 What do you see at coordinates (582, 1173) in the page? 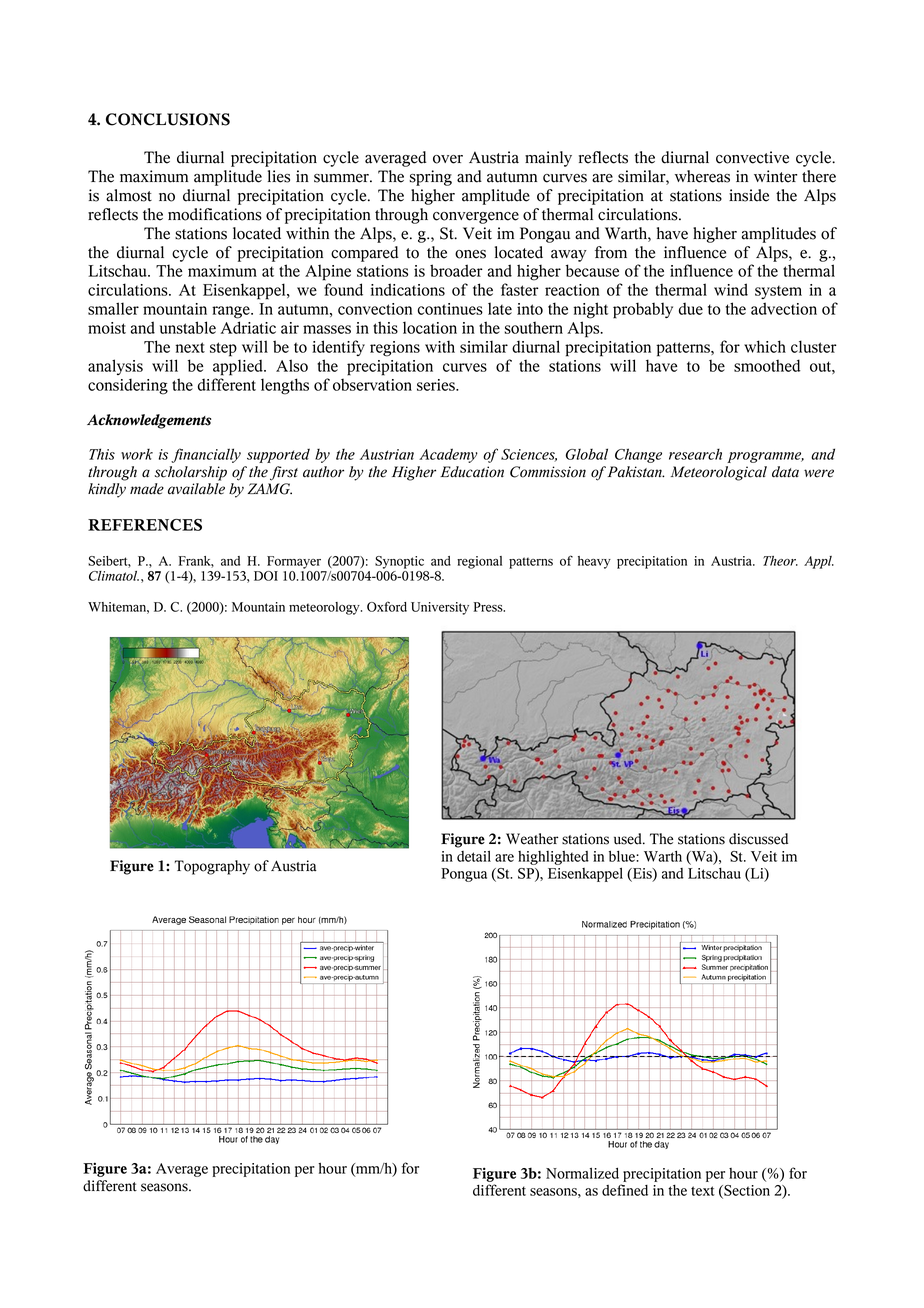
I see `Normalized` at bounding box center [582, 1173].
